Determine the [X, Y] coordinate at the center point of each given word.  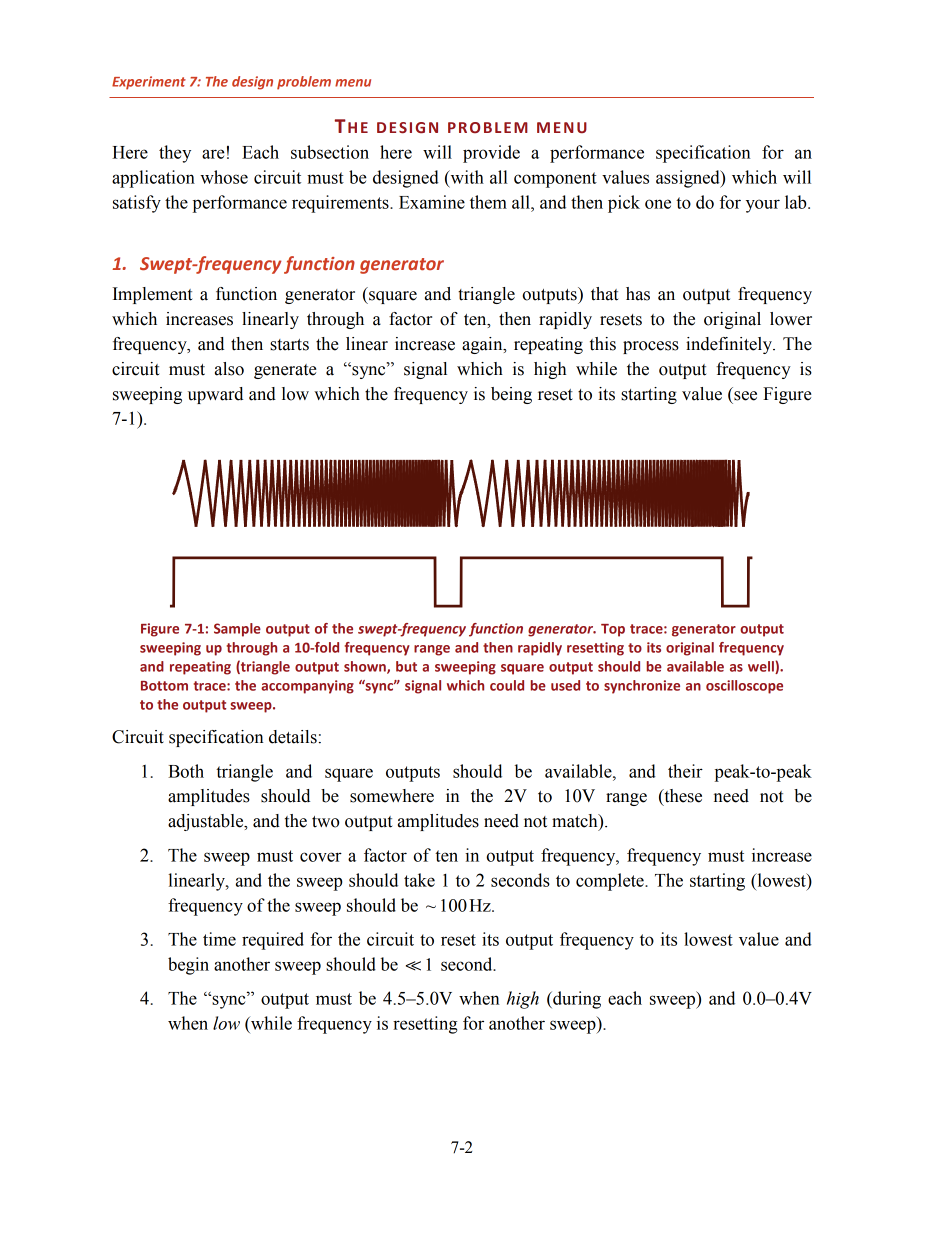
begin [188, 966]
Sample [237, 630]
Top [613, 630]
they [175, 154]
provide [491, 154]
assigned [689, 179]
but [406, 666]
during [576, 1000]
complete [611, 882]
